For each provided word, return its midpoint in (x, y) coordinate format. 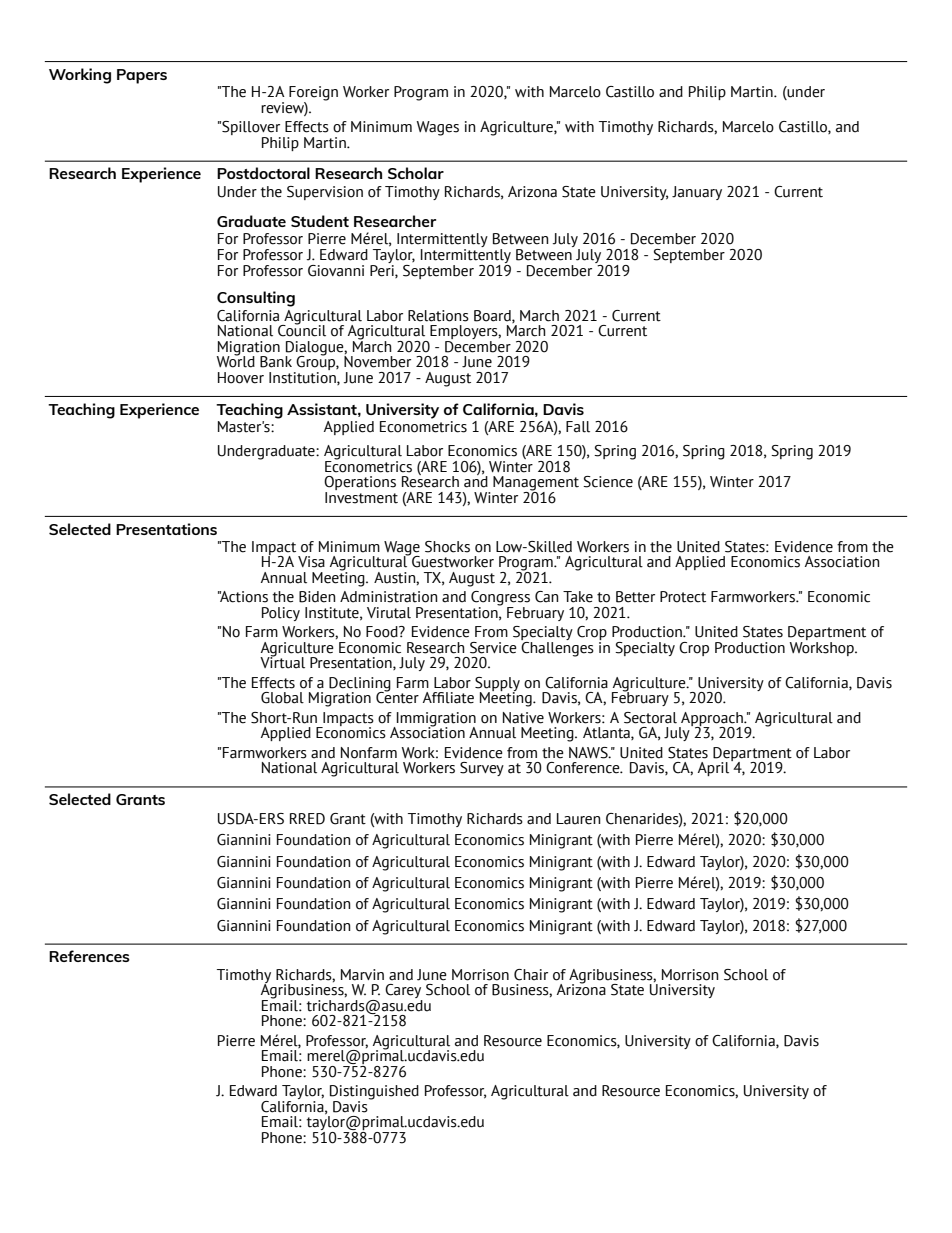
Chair (531, 975)
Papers (142, 76)
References (89, 956)
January (697, 193)
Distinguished (374, 1093)
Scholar (416, 173)
